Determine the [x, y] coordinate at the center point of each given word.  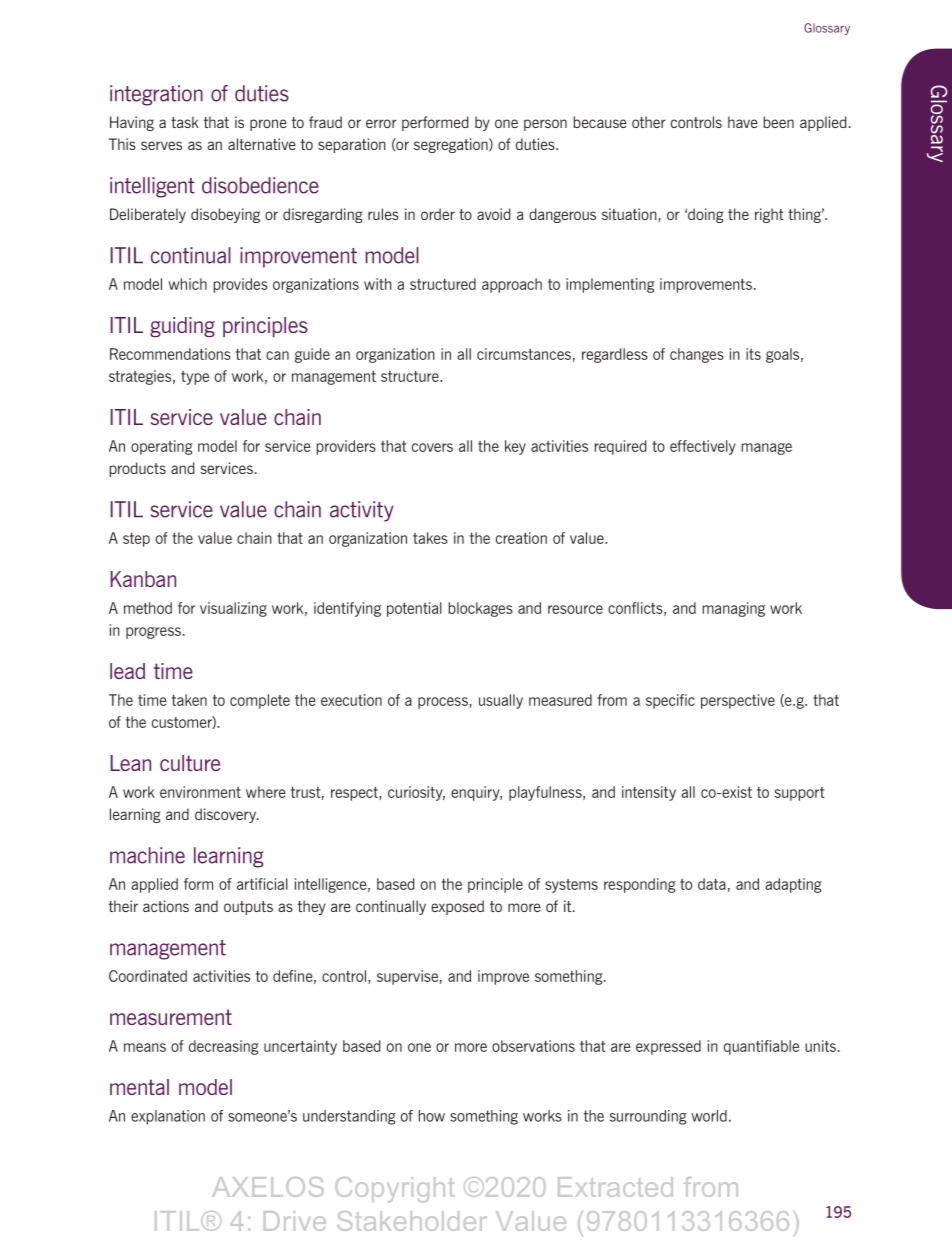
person [545, 125]
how [432, 1116]
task [185, 122]
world [709, 1116]
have [743, 122]
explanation [168, 1117]
